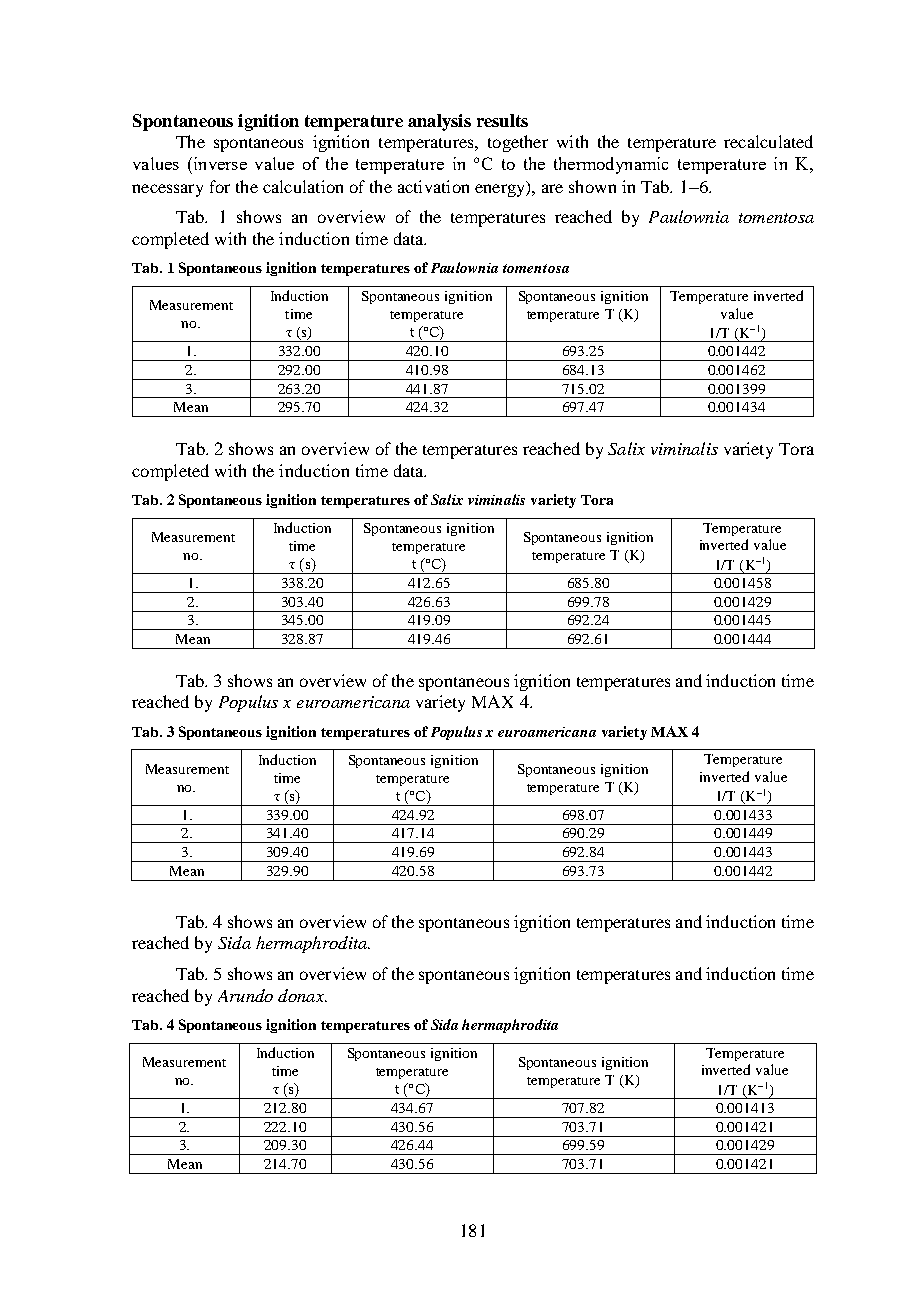 The height and width of the image is (1308, 924). Describe the element at coordinates (433, 186) in the image. I see `activation` at that location.
